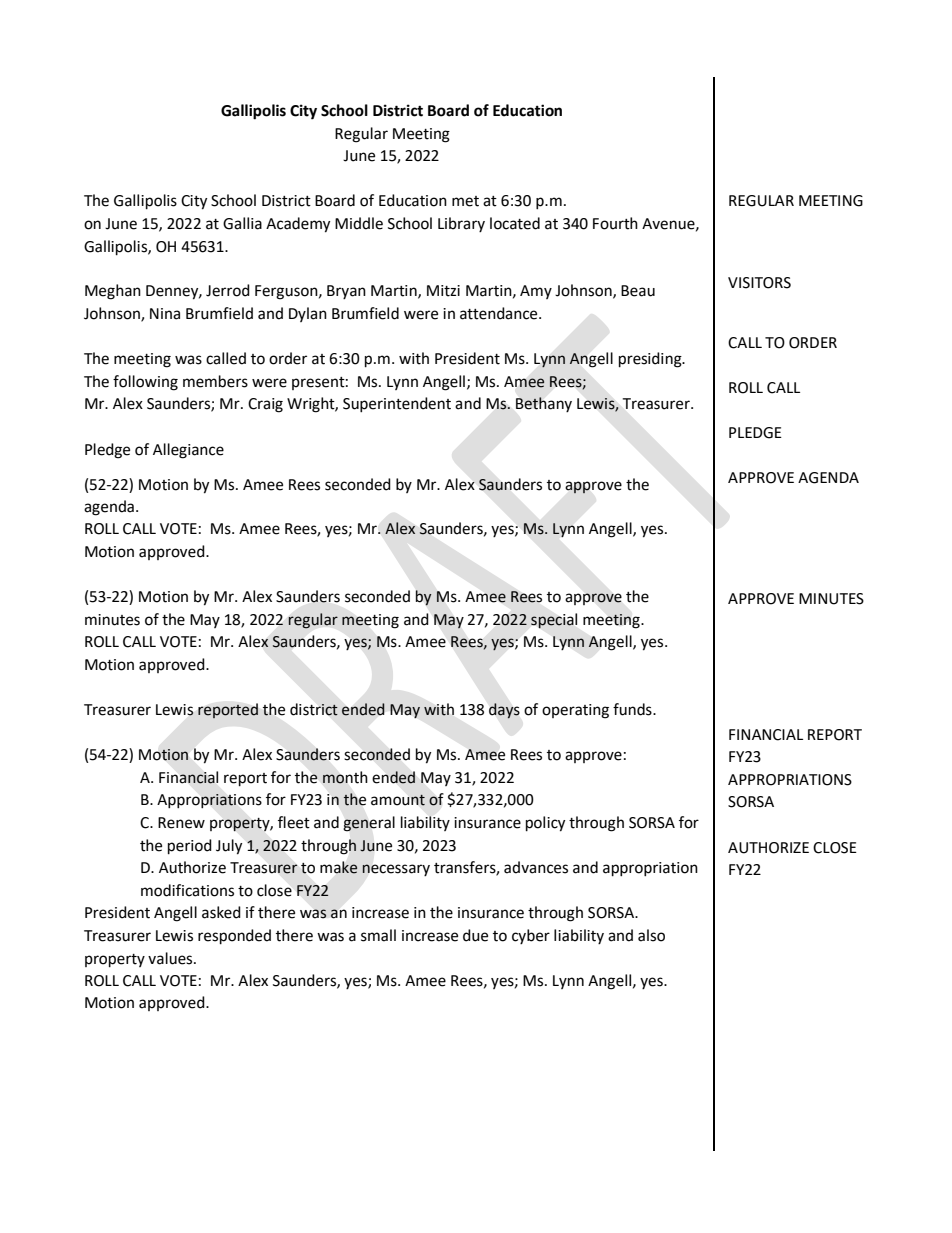 This document has width=952, height=1233. I want to click on Fourth, so click(615, 223).
